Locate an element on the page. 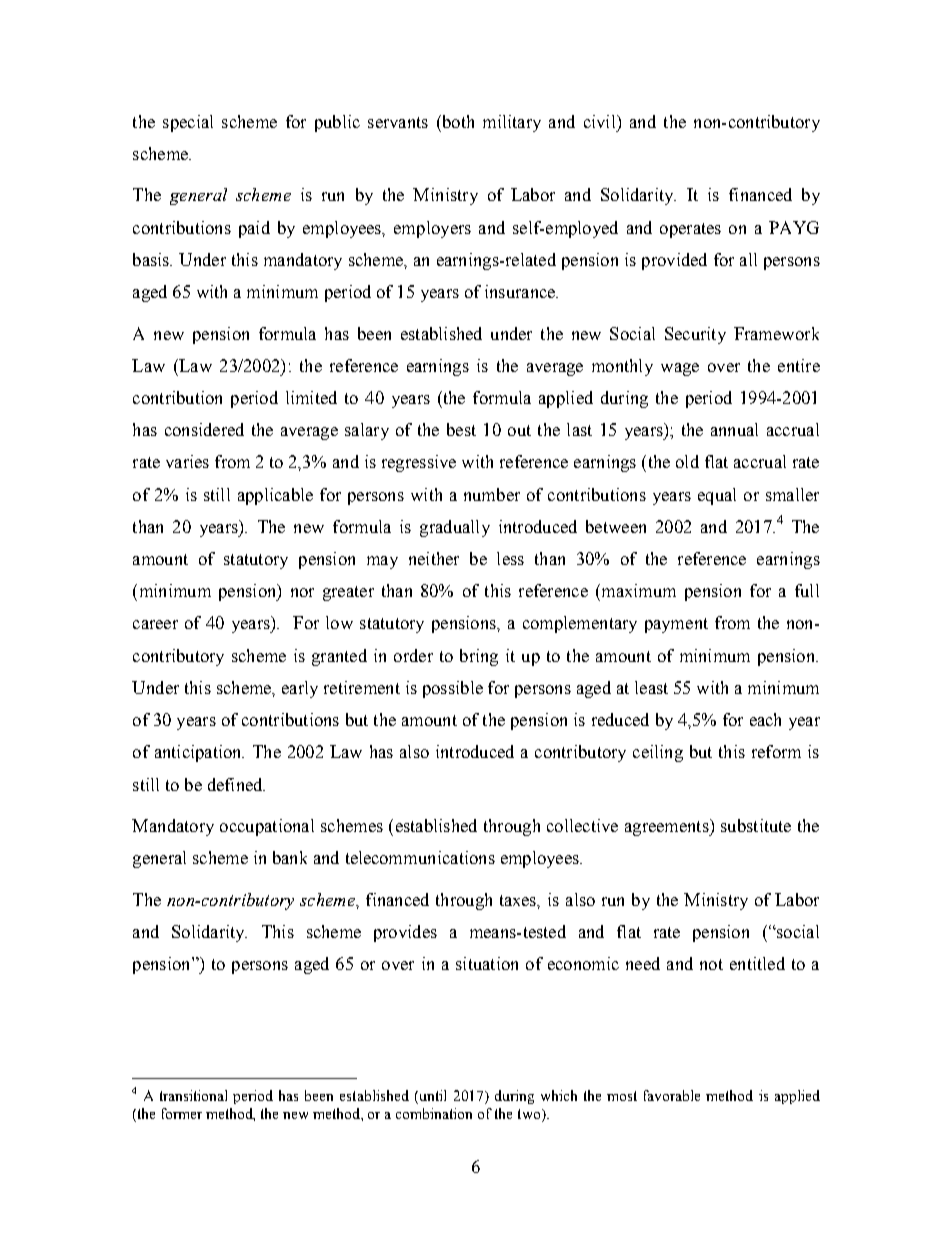 The image size is (952, 1233). equal is located at coordinates (717, 496).
